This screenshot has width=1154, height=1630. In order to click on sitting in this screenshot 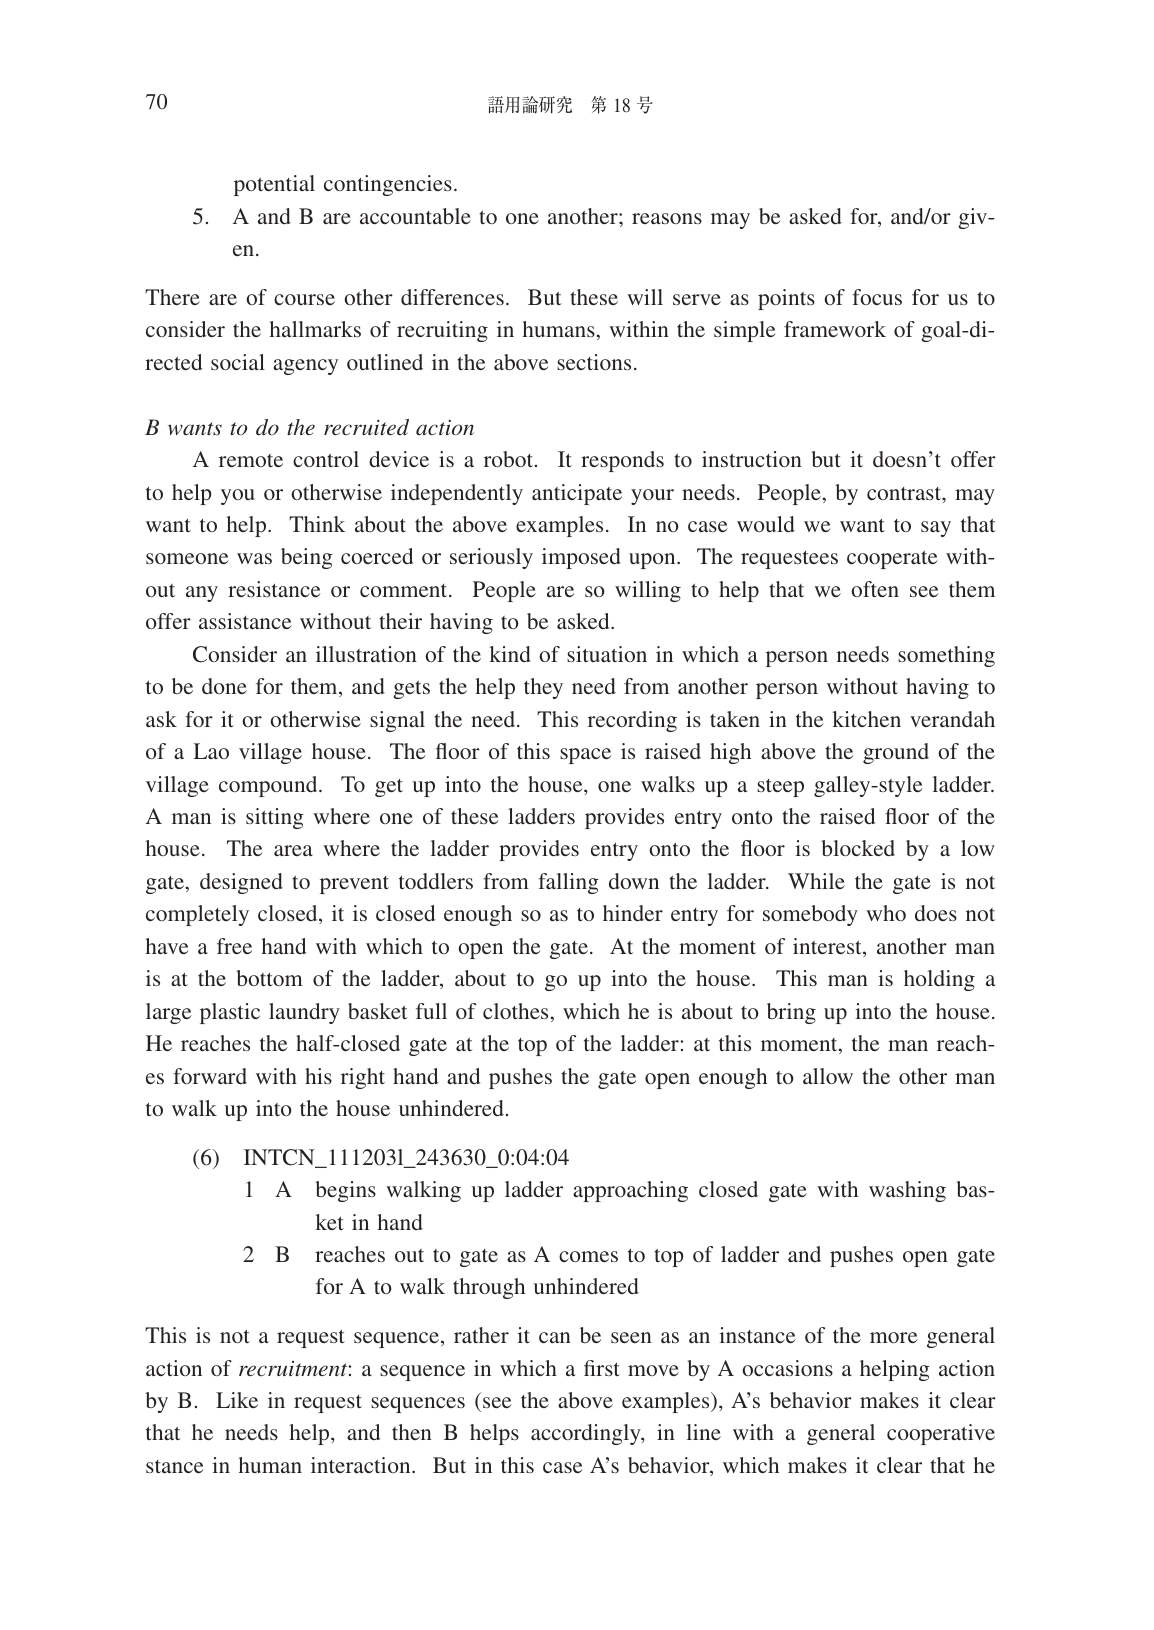, I will do `click(275, 818)`.
